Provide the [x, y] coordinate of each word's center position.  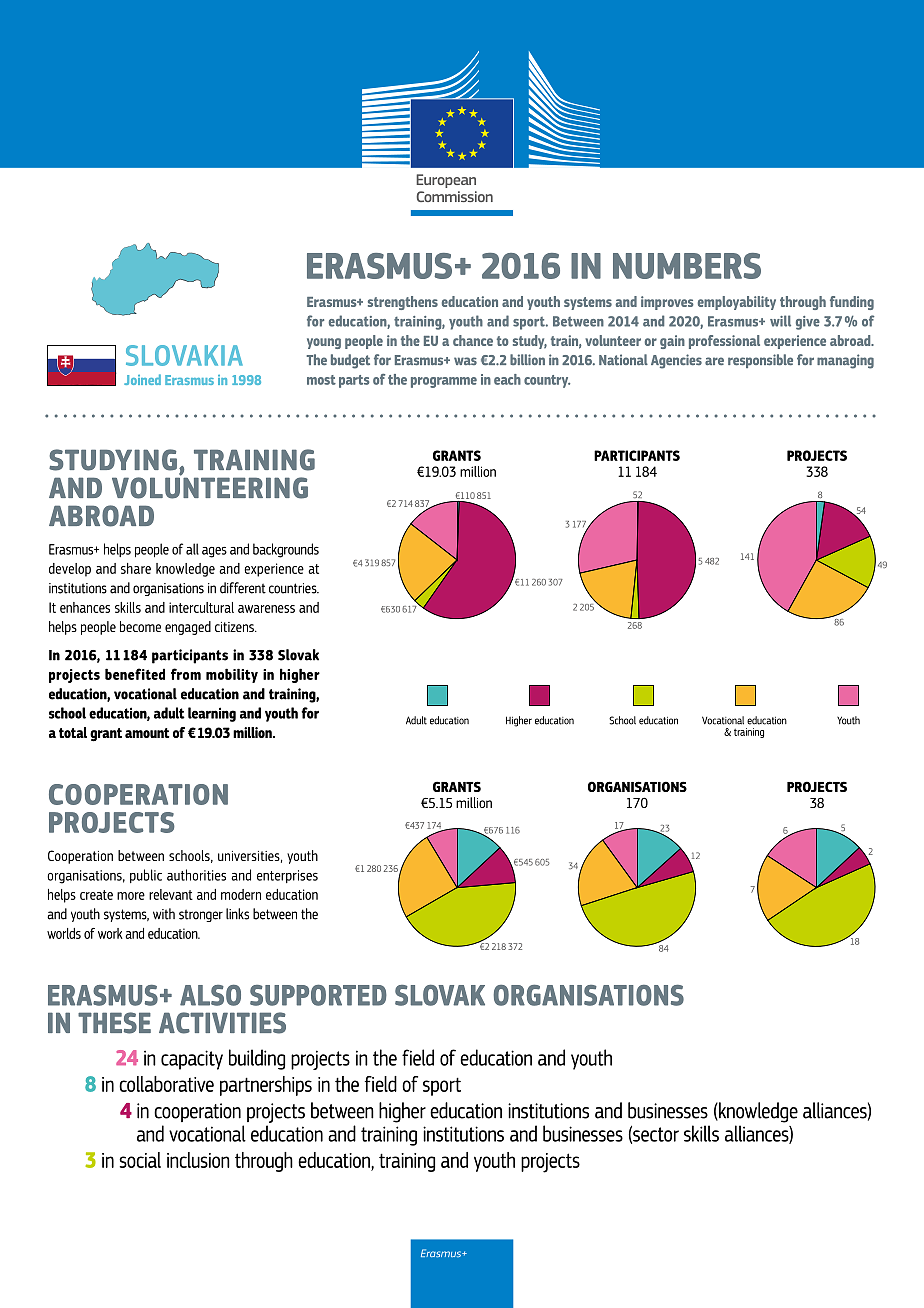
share [136, 568]
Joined [142, 379]
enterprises [287, 876]
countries [294, 588]
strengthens [403, 303]
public [146, 876]
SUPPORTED [318, 995]
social [140, 1160]
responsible [760, 361]
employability [737, 303]
